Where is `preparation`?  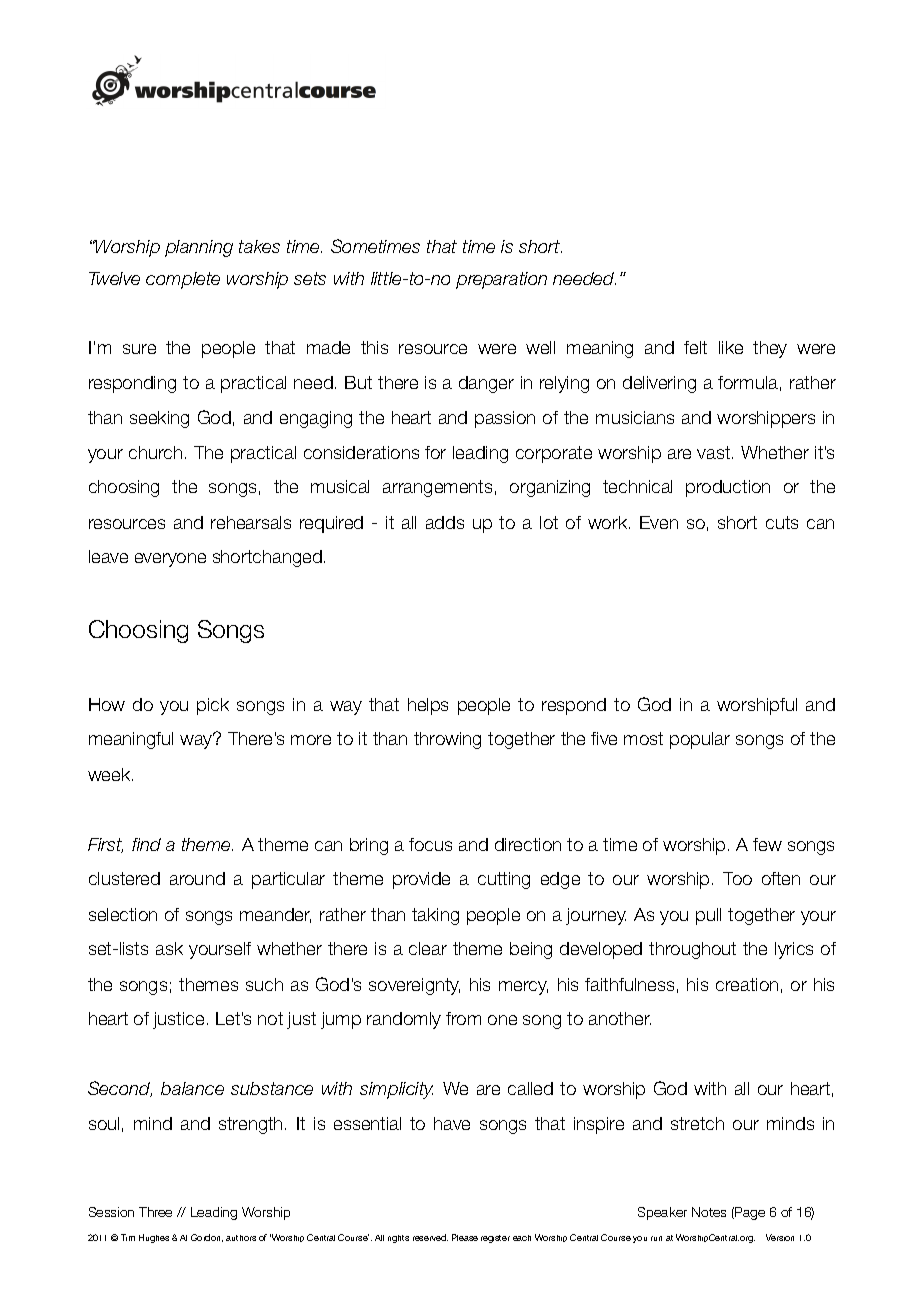
preparation is located at coordinates (501, 280).
